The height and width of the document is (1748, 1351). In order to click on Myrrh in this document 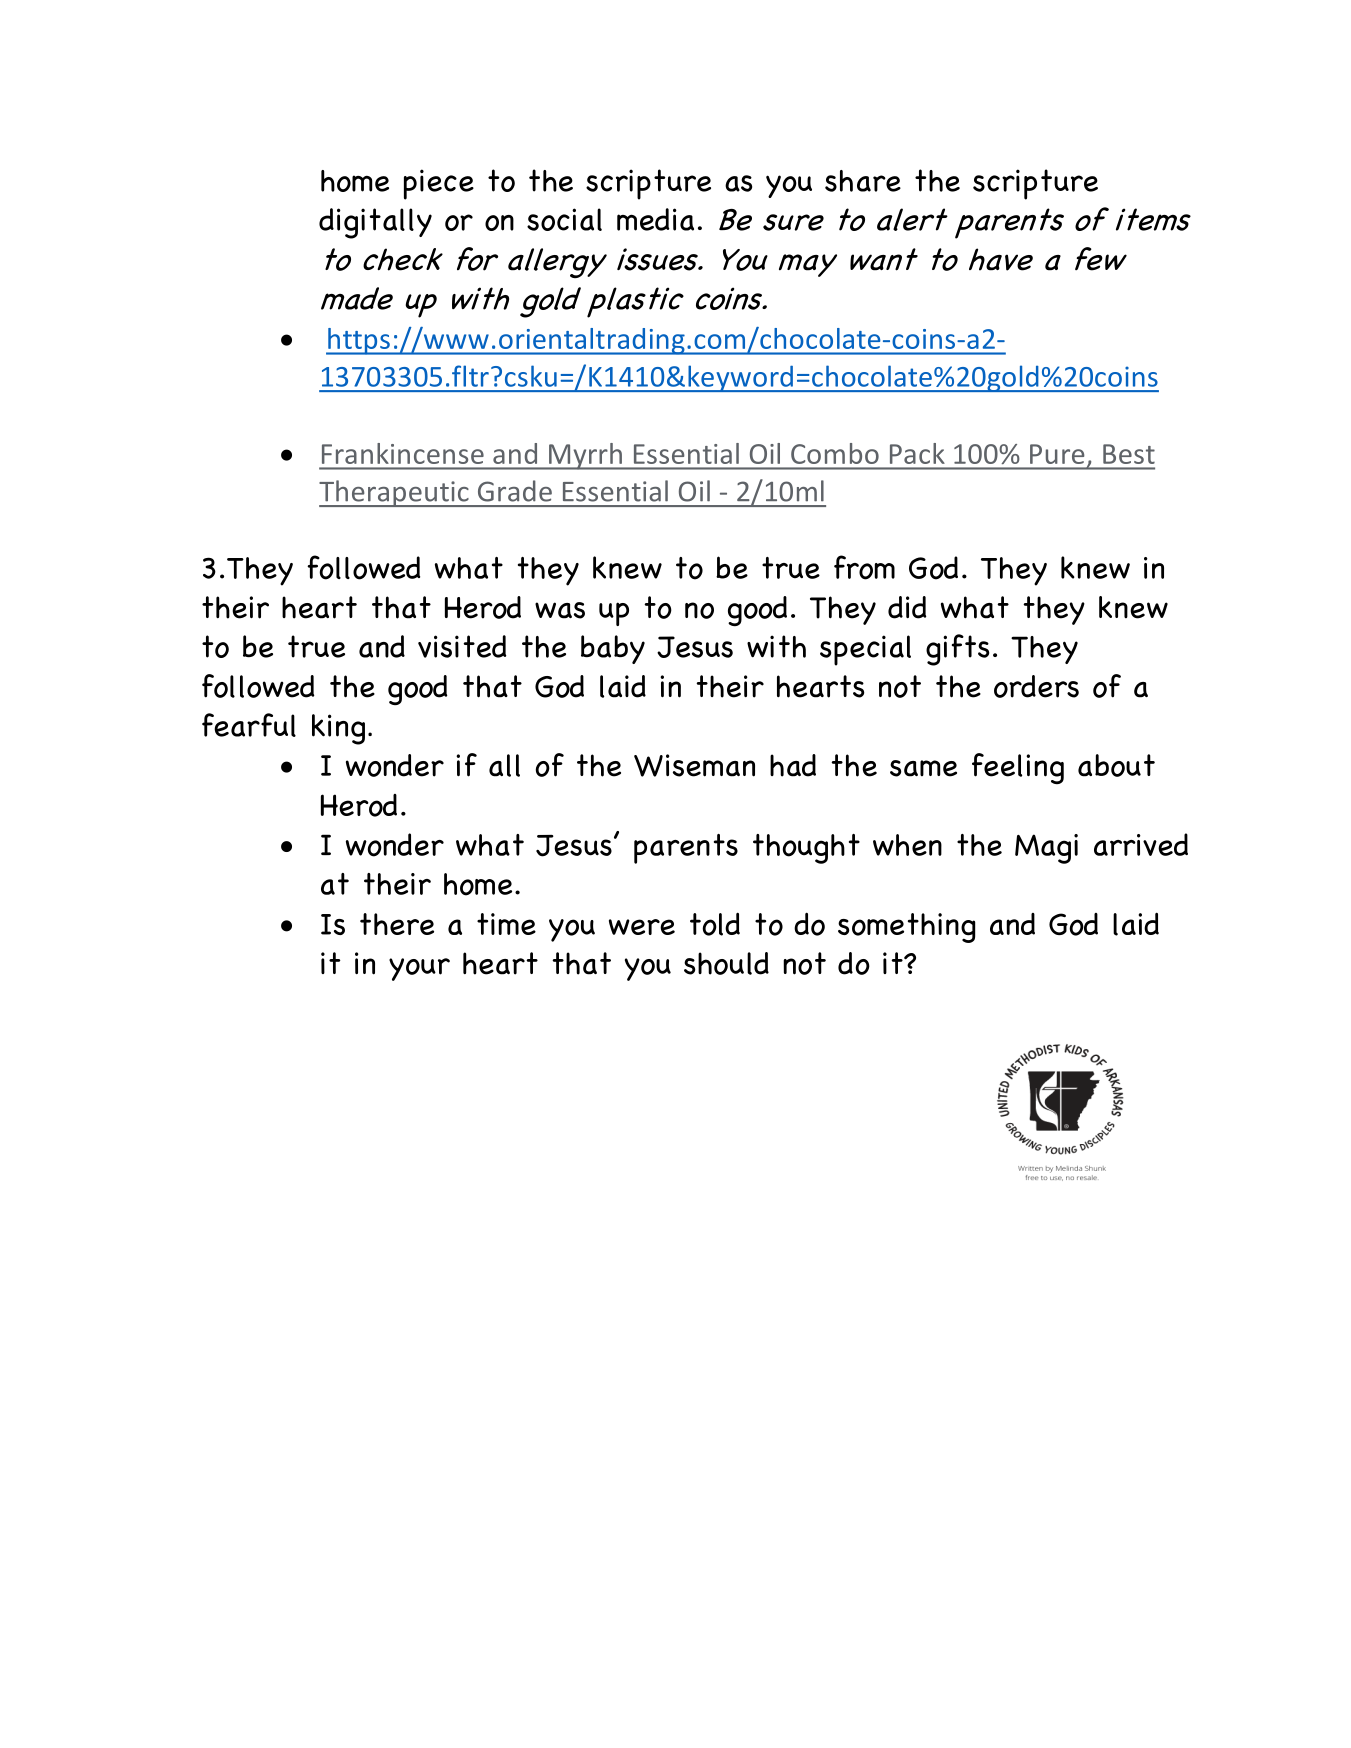, I will do `click(585, 456)`.
